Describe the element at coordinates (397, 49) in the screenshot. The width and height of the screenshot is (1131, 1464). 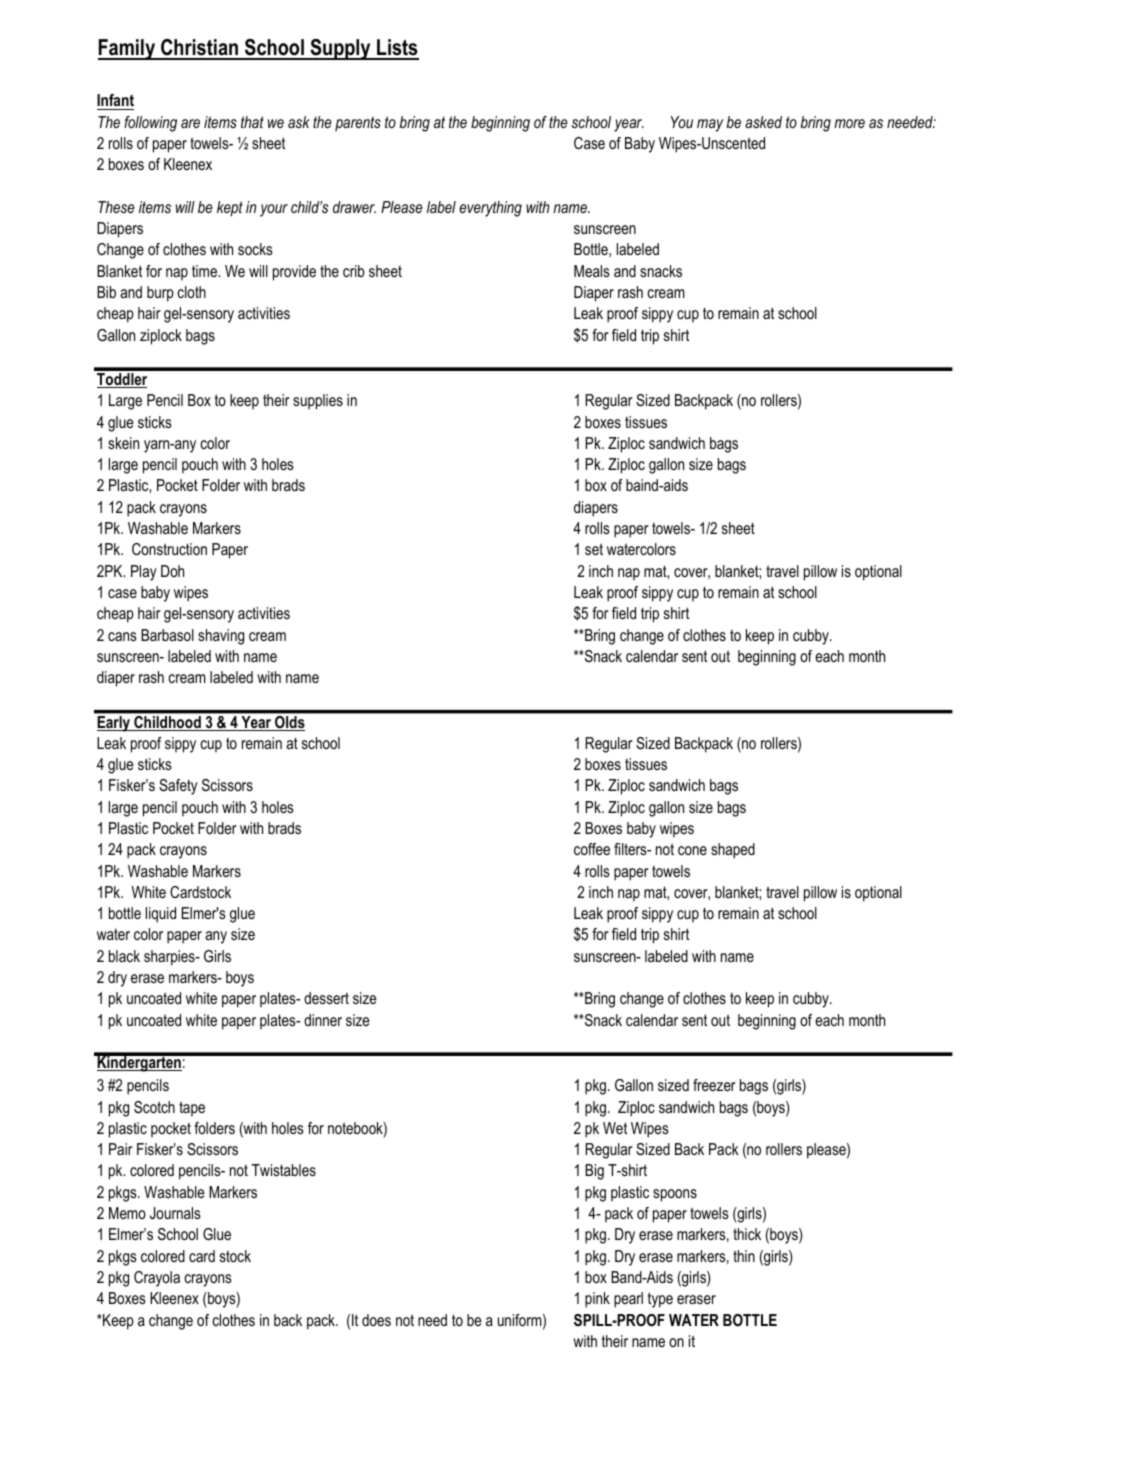
I see `Lists` at that location.
